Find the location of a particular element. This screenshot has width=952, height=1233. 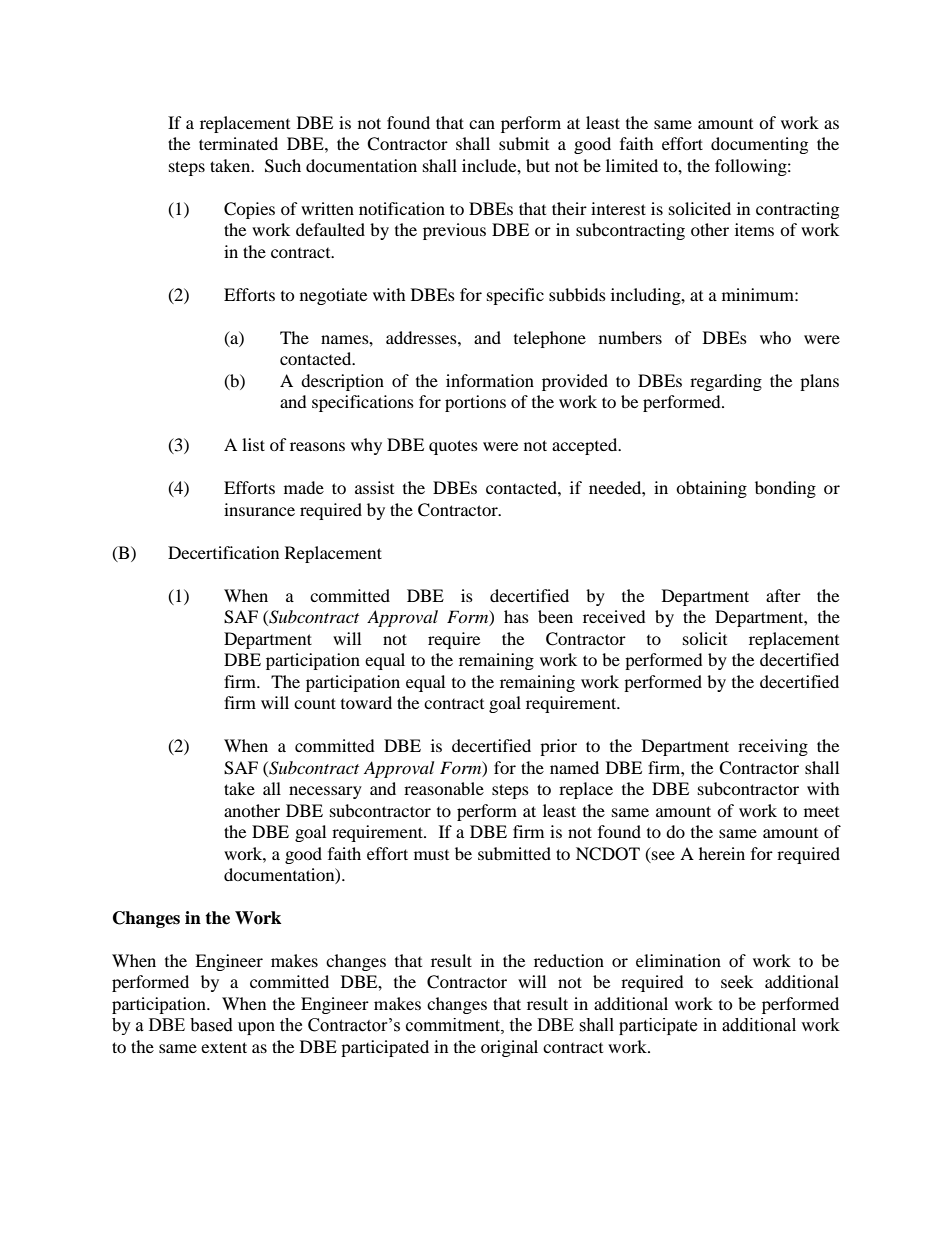

but is located at coordinates (538, 165).
